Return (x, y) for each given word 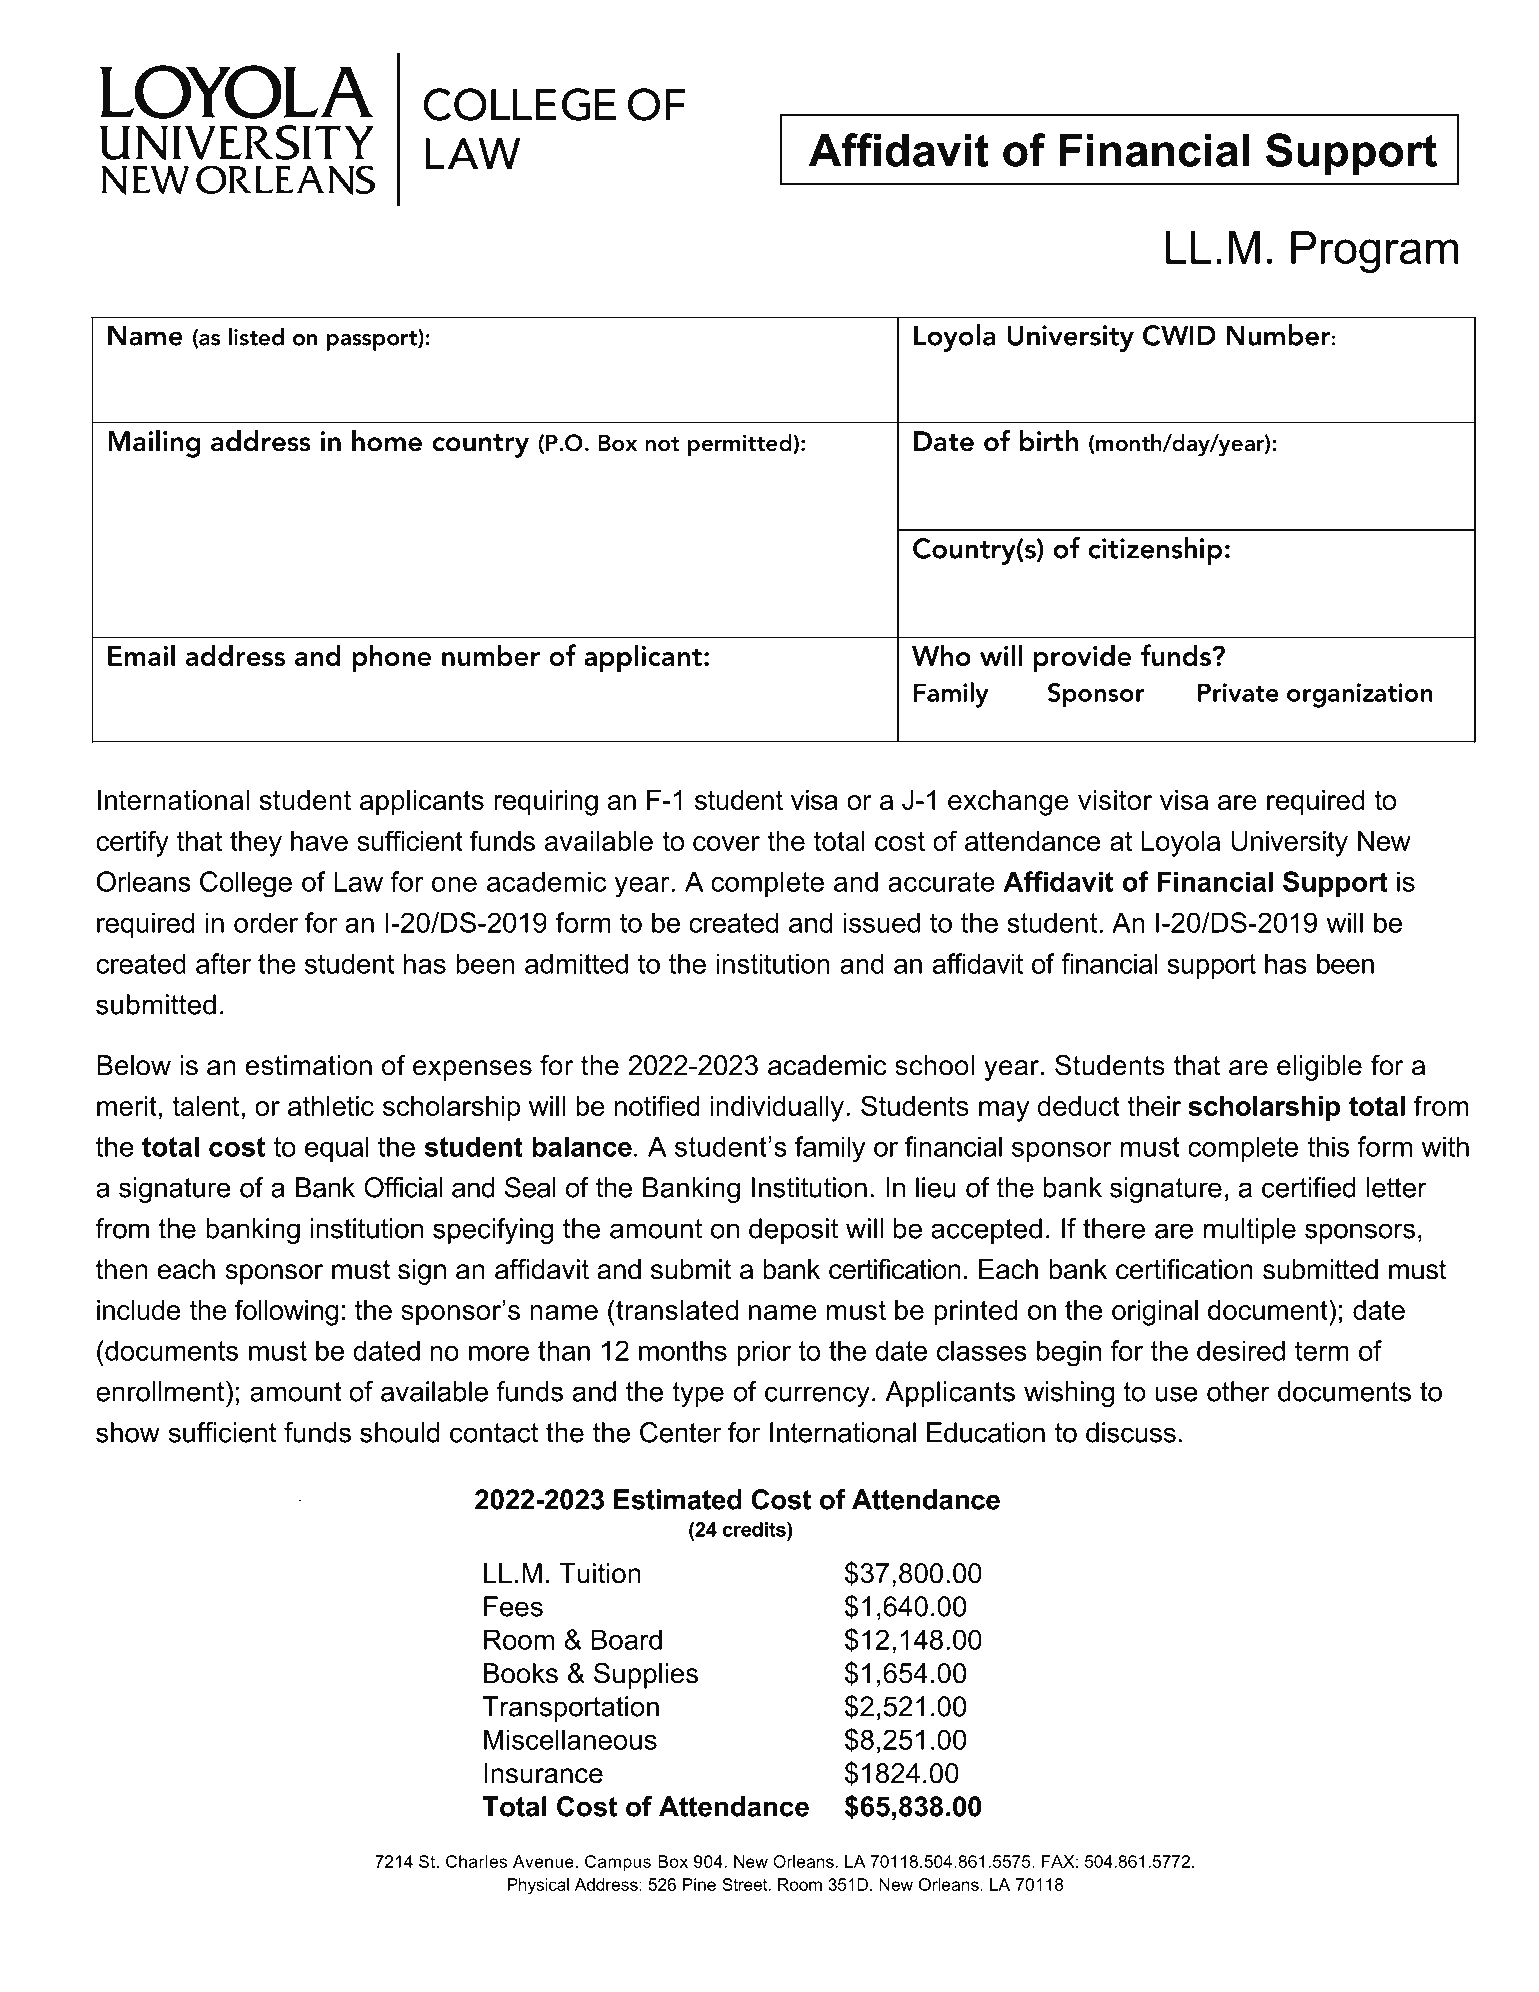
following (286, 1312)
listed (256, 337)
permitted (741, 445)
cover (726, 843)
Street (746, 1884)
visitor (1115, 800)
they (256, 844)
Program (1374, 252)
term (1322, 1351)
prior (764, 1353)
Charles (476, 1861)
